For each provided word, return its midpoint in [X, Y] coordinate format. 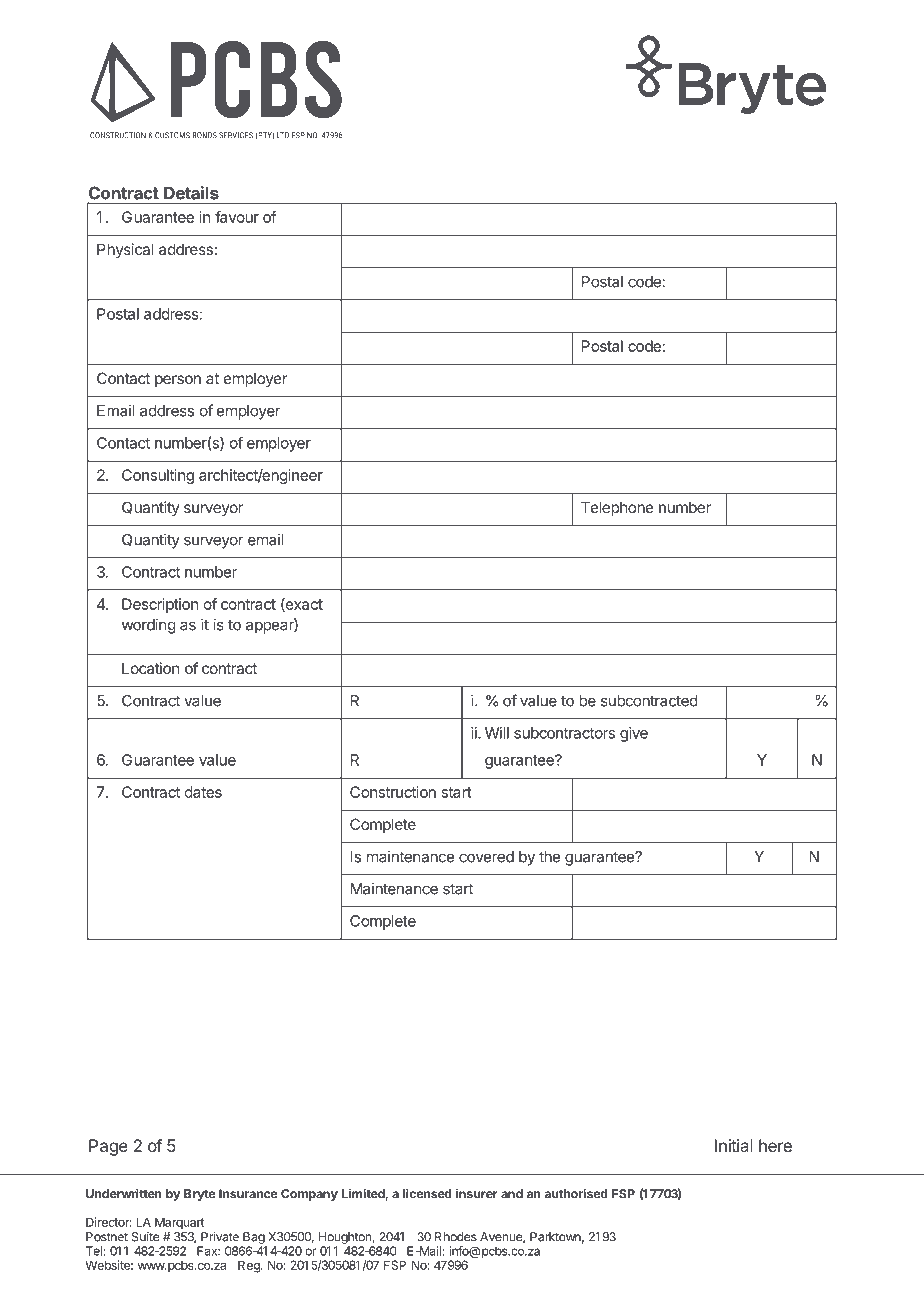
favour [237, 217]
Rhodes [456, 1237]
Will [497, 733]
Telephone [617, 508]
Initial [733, 1145]
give [634, 734]
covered [486, 857]
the [549, 857]
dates [203, 792]
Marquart [179, 1223]
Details [191, 193]
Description [160, 605]
